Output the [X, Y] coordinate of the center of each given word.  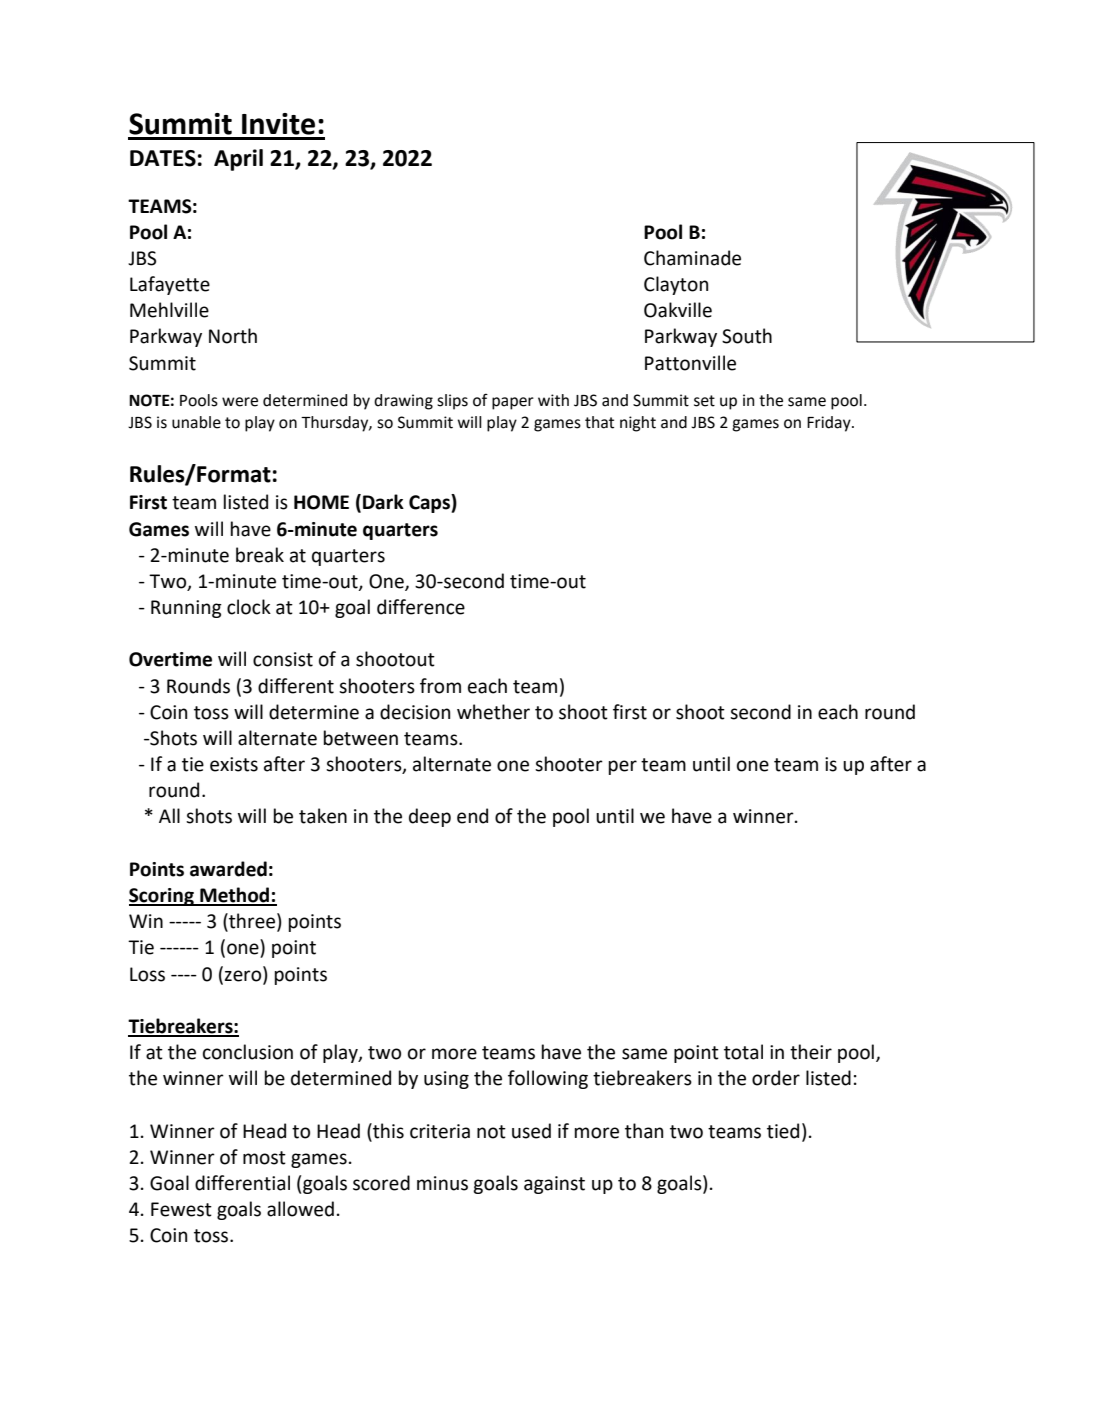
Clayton [676, 285]
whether [493, 712]
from [440, 686]
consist [283, 659]
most [264, 1158]
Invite [278, 124]
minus [442, 1183]
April [238, 160]
